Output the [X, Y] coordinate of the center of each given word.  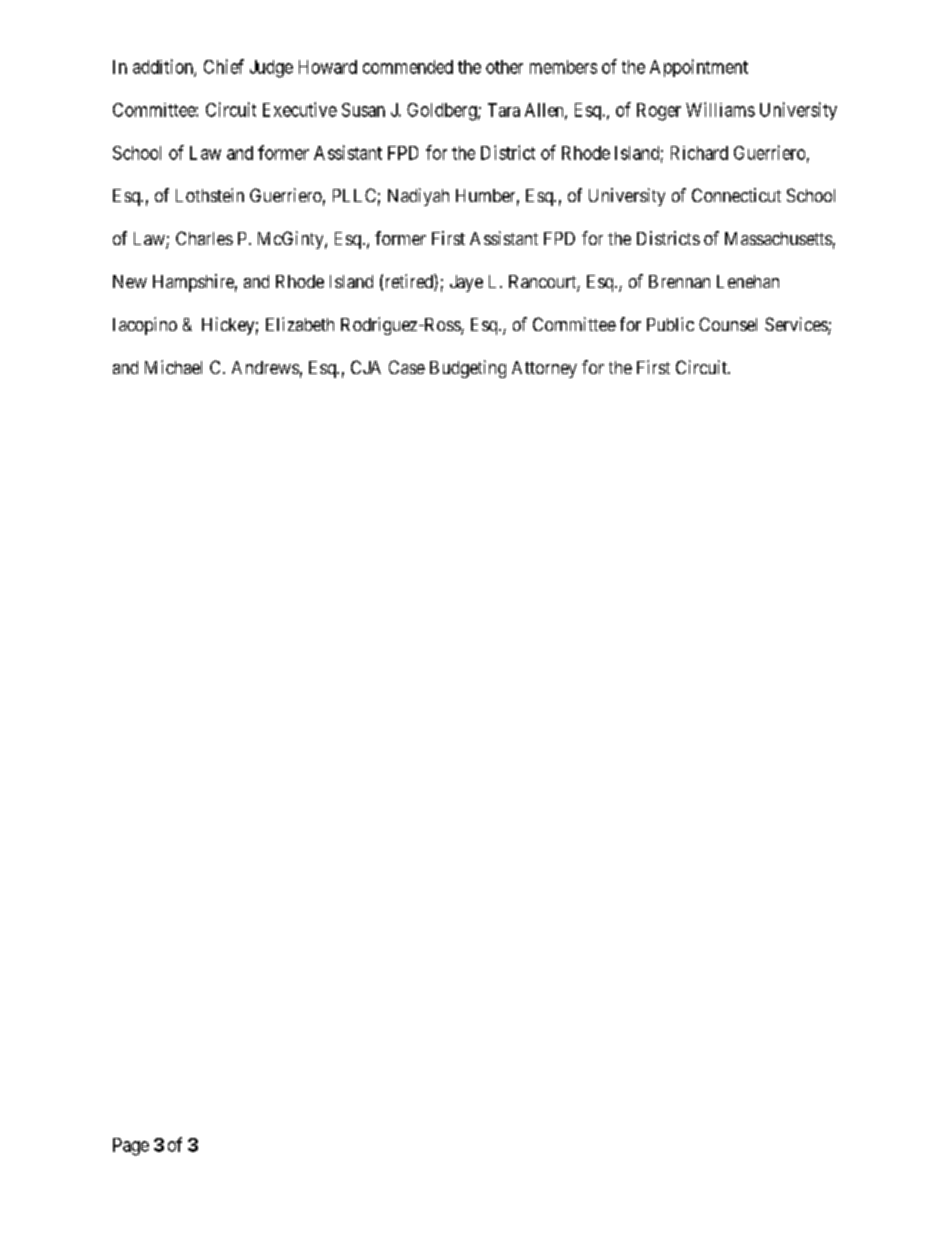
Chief [224, 66]
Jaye [466, 283]
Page [131, 1147]
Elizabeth [300, 324]
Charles [204, 238]
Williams [720, 109]
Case [407, 367]
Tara [504, 110]
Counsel [728, 324]
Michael [173, 367]
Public [670, 324]
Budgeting [468, 369]
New [130, 281]
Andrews [265, 367]
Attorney [544, 369]
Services [797, 325]
